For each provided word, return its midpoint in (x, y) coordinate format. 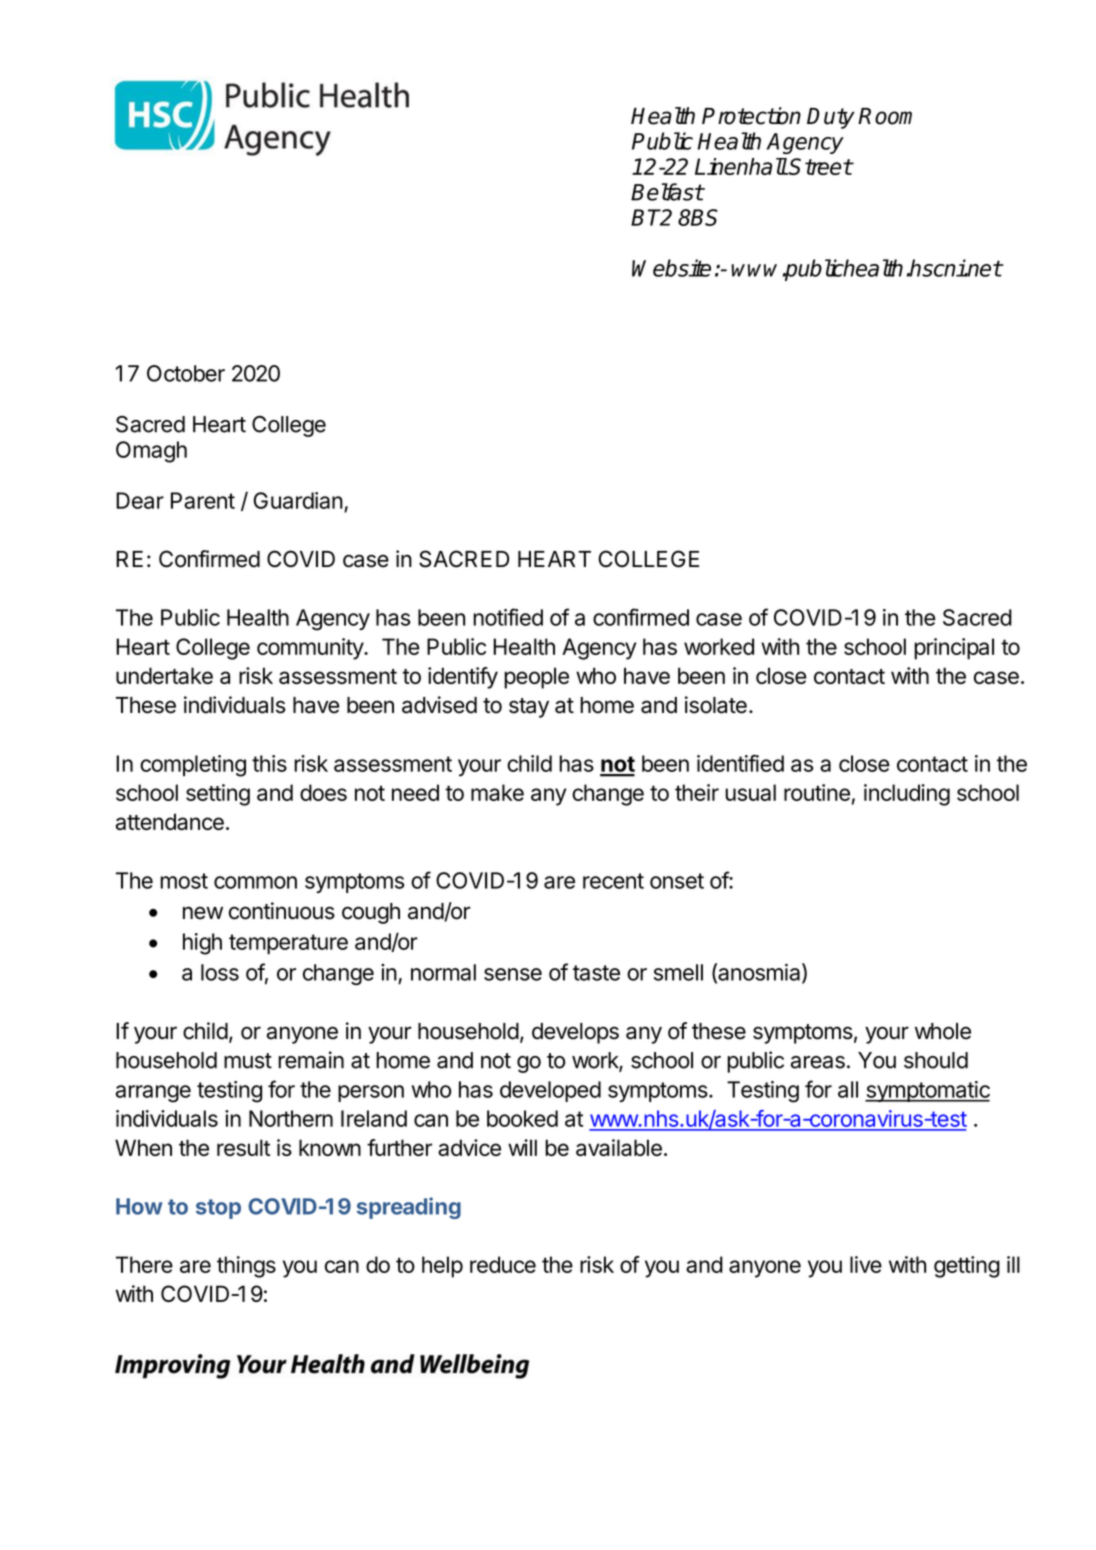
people (536, 678)
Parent (203, 500)
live (866, 1264)
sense (513, 974)
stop (218, 1209)
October (186, 373)
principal (954, 649)
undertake (164, 675)
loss (220, 972)
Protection (751, 116)
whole (943, 1031)
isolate (716, 705)
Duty (831, 118)
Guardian (298, 500)
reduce (503, 1264)
